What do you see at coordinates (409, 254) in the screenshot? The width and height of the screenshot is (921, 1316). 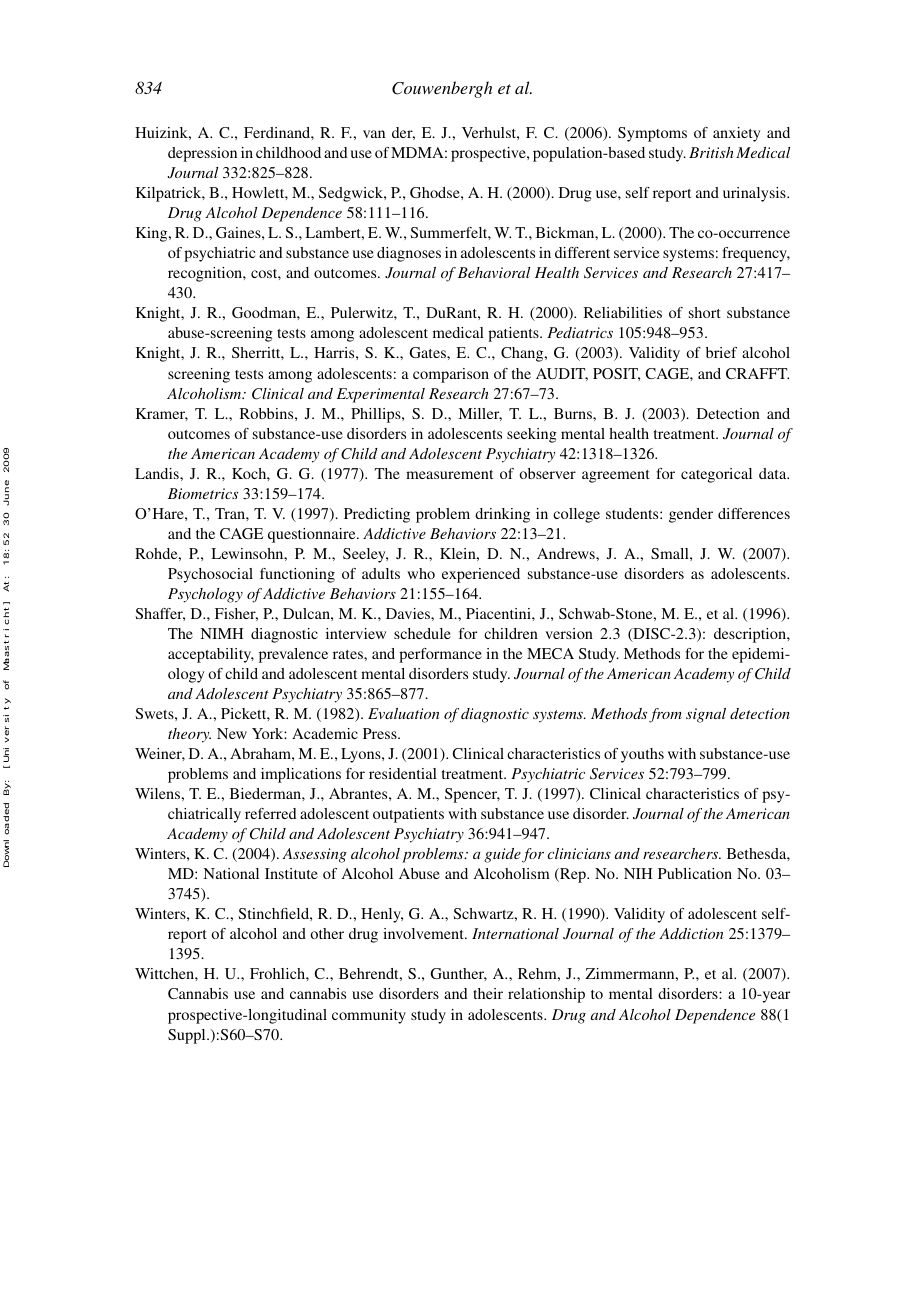 I see `diagnoses` at bounding box center [409, 254].
